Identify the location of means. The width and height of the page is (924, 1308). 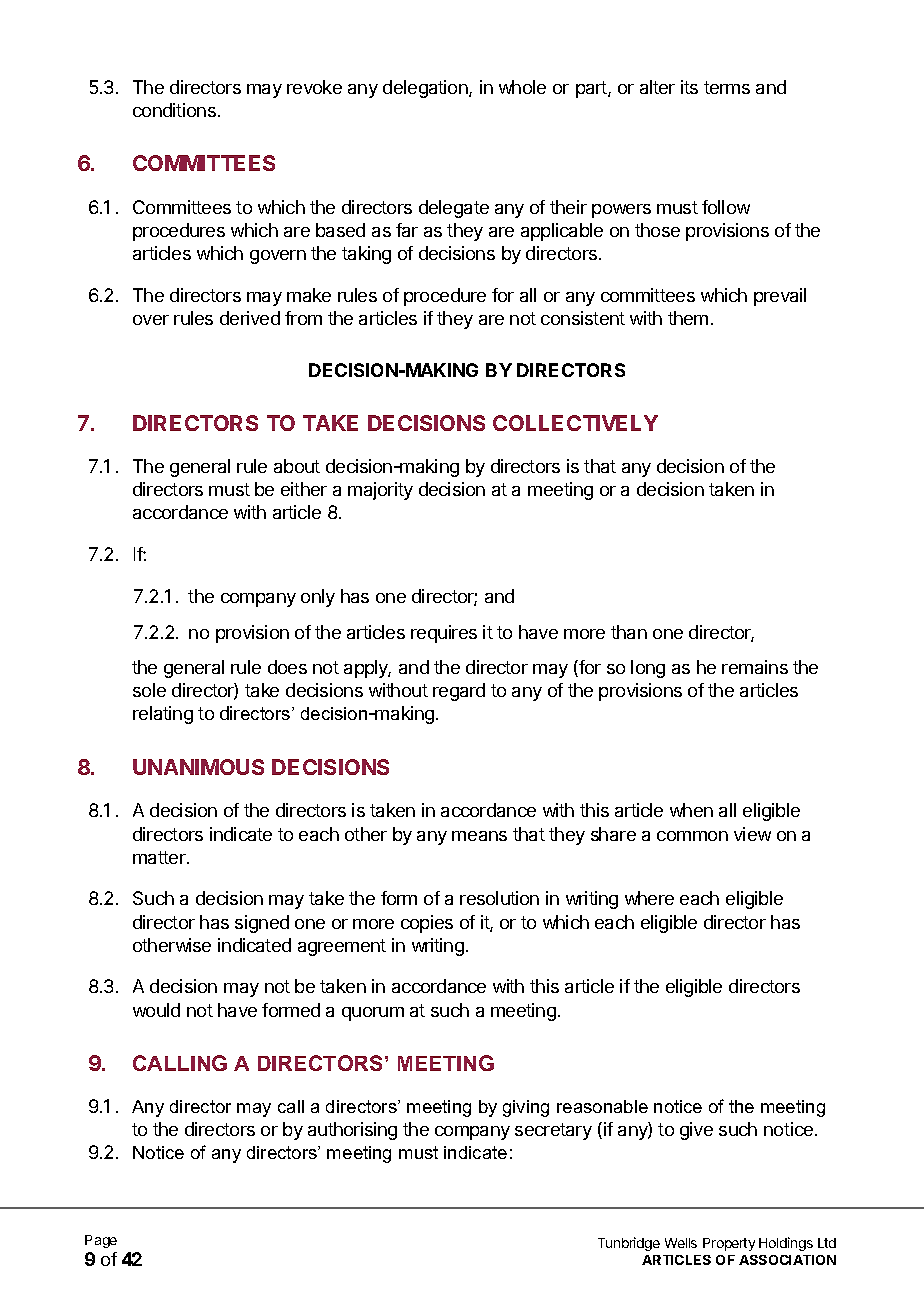
(479, 836).
